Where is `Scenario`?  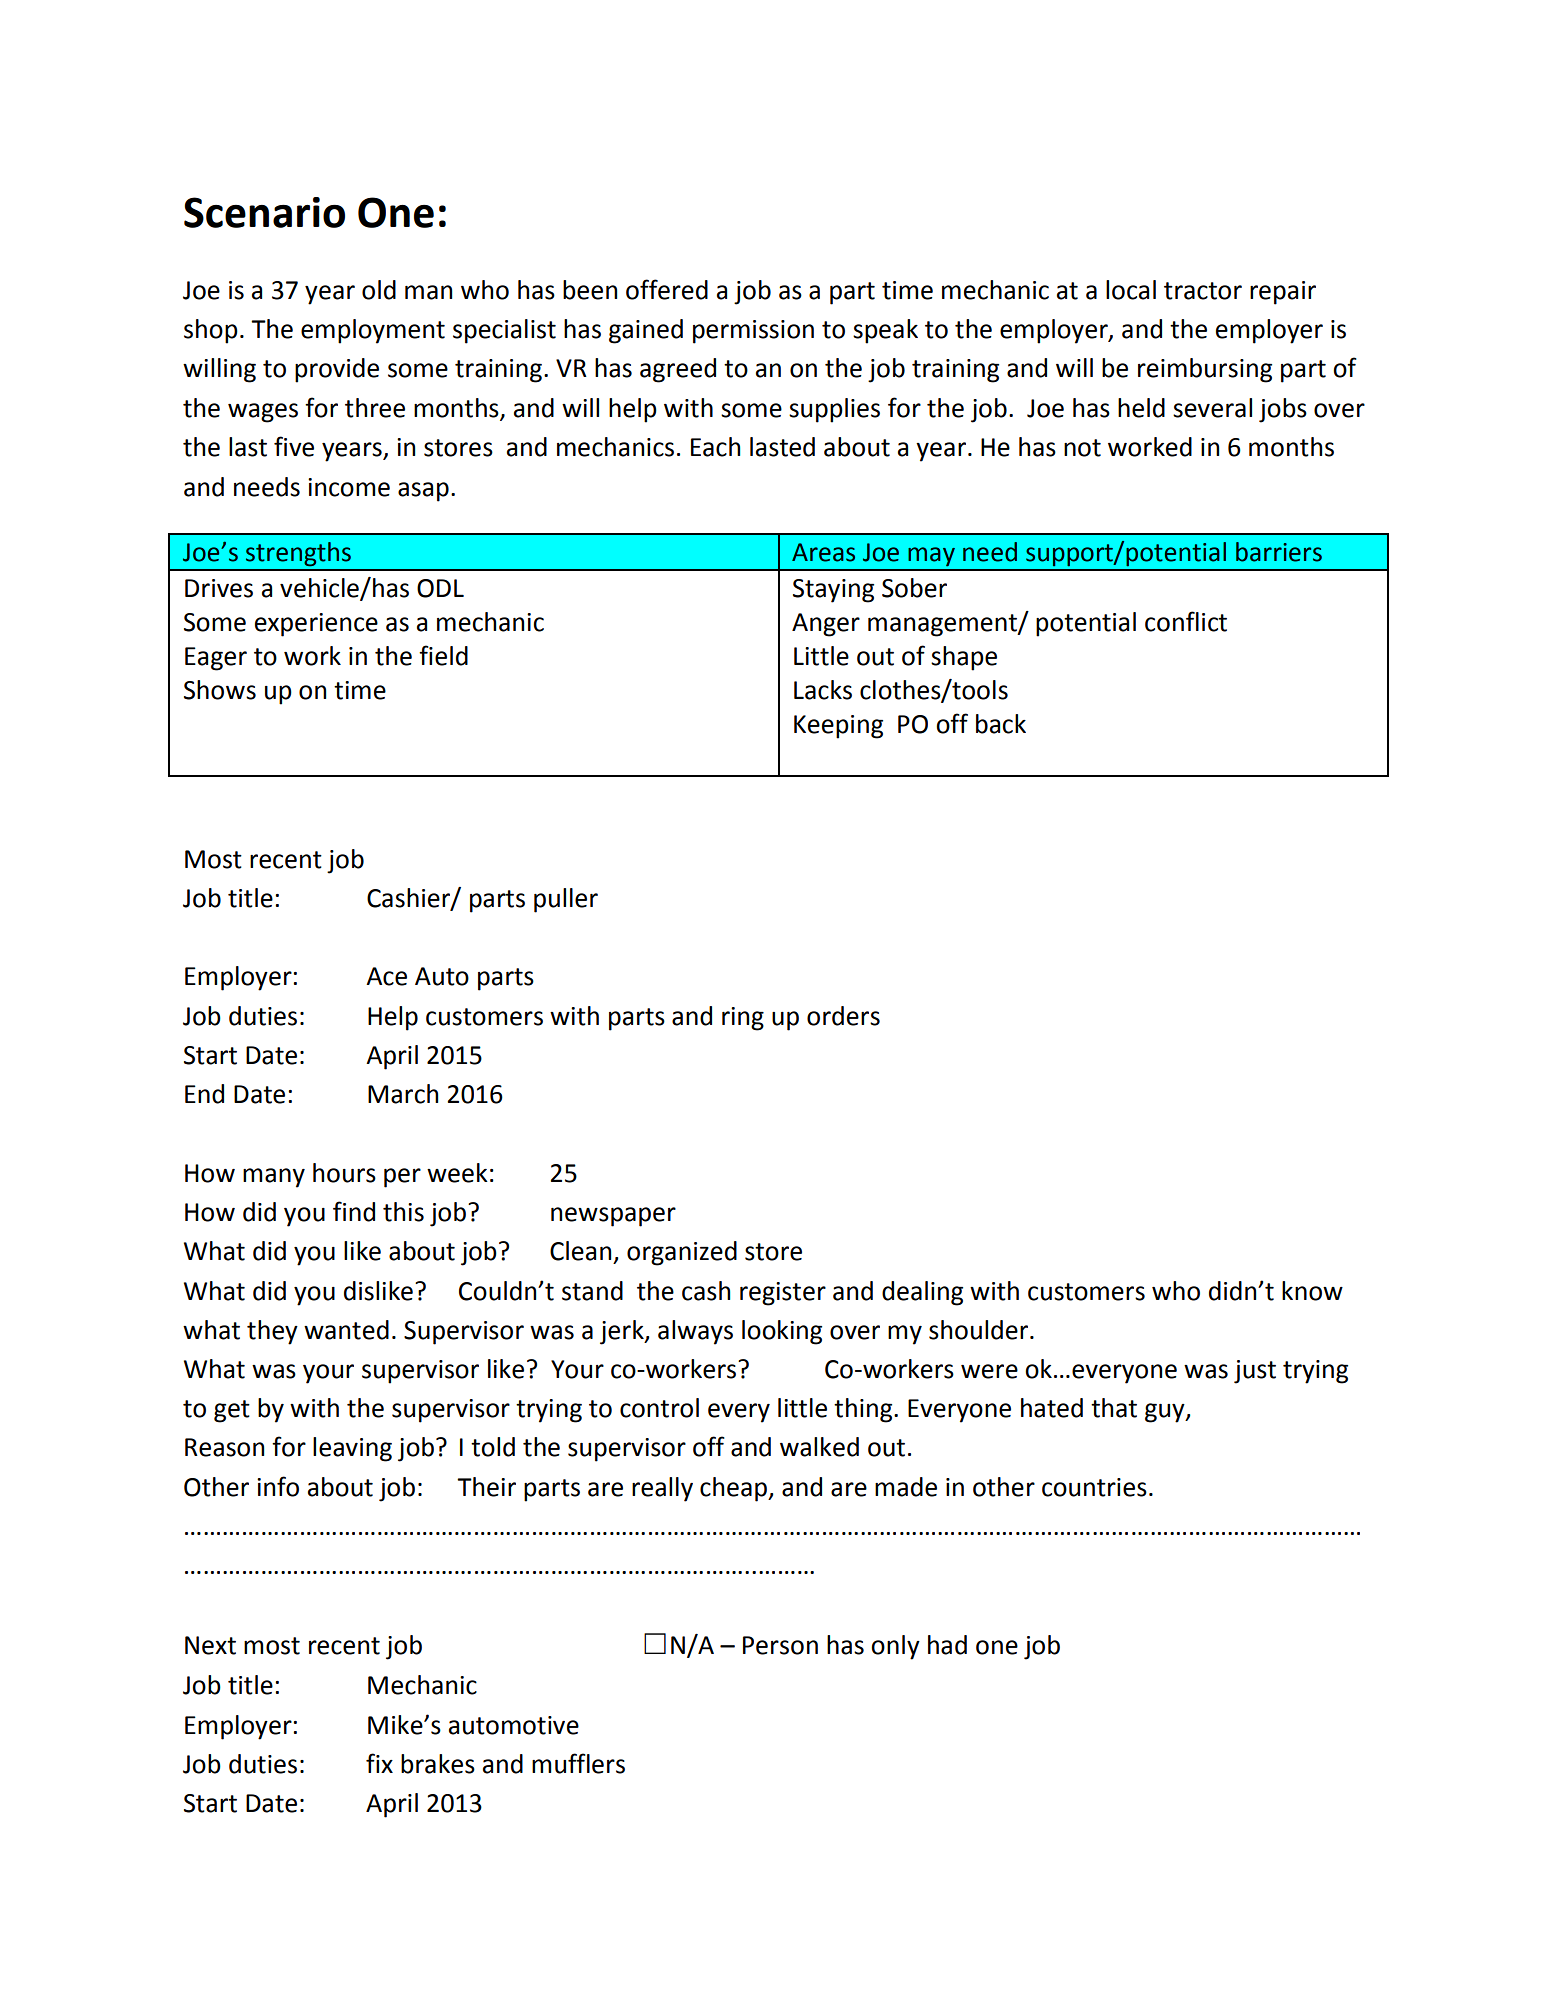
Scenario is located at coordinates (264, 212).
